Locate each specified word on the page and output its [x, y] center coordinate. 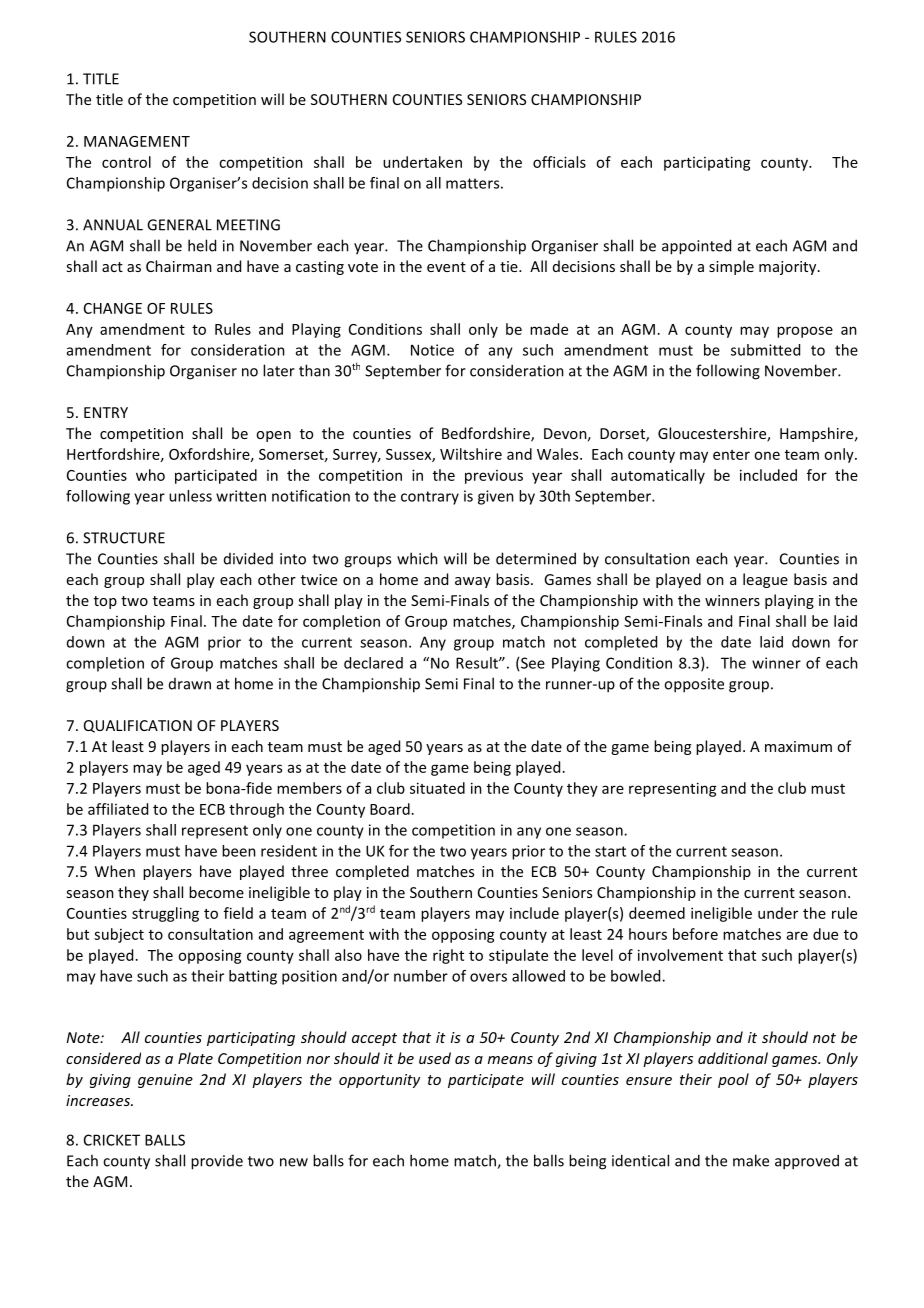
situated [437, 788]
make [751, 1160]
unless [190, 496]
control [126, 162]
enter [731, 455]
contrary [430, 498]
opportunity [379, 1081]
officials [559, 162]
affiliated [118, 809]
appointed [696, 247]
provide [217, 1162]
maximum [798, 746]
